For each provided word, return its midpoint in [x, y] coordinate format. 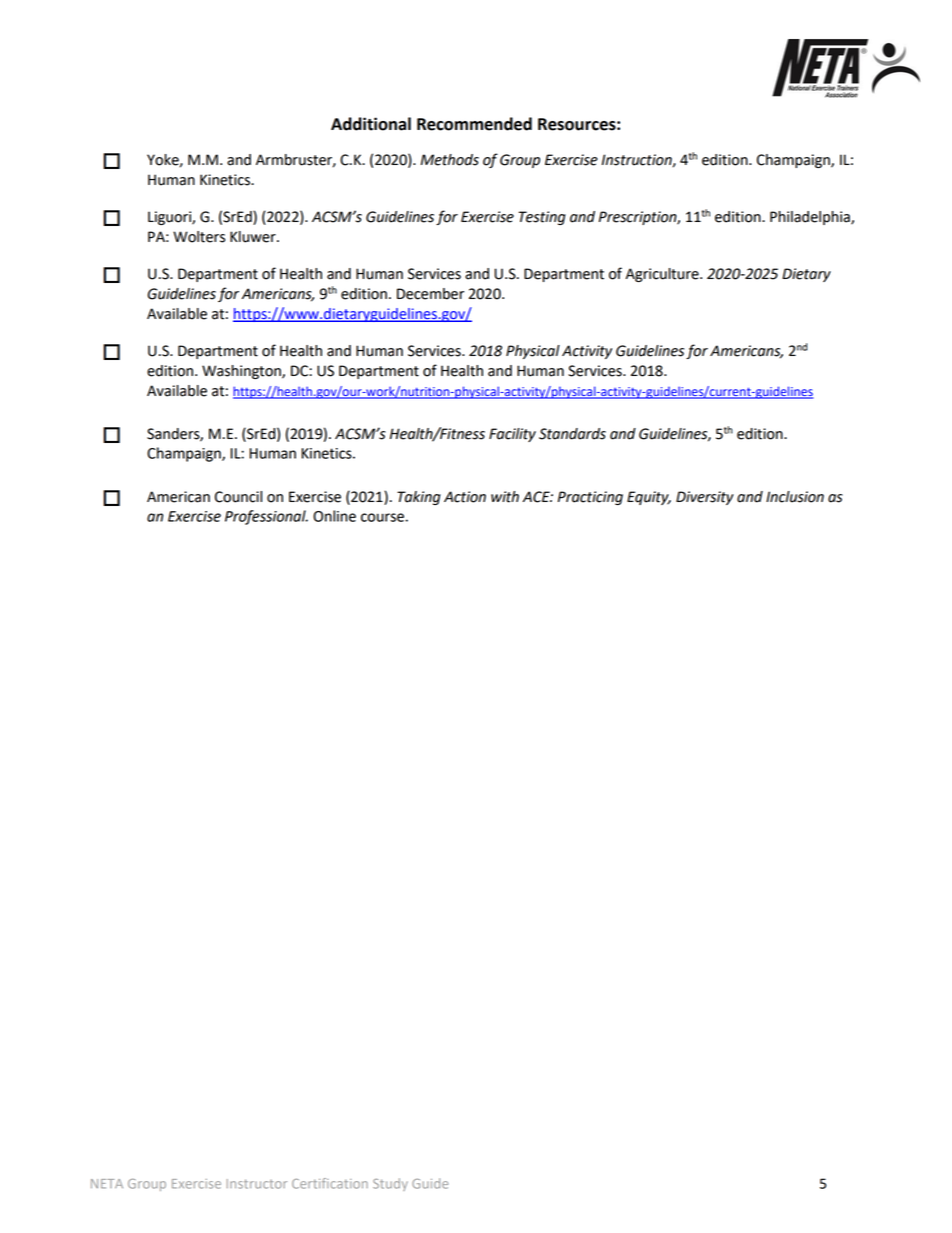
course [382, 517]
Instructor [257, 1184]
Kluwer [254, 237]
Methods [450, 160]
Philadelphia [811, 218]
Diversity [705, 498]
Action [465, 497]
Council [238, 497]
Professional [266, 517]
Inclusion [795, 497]
